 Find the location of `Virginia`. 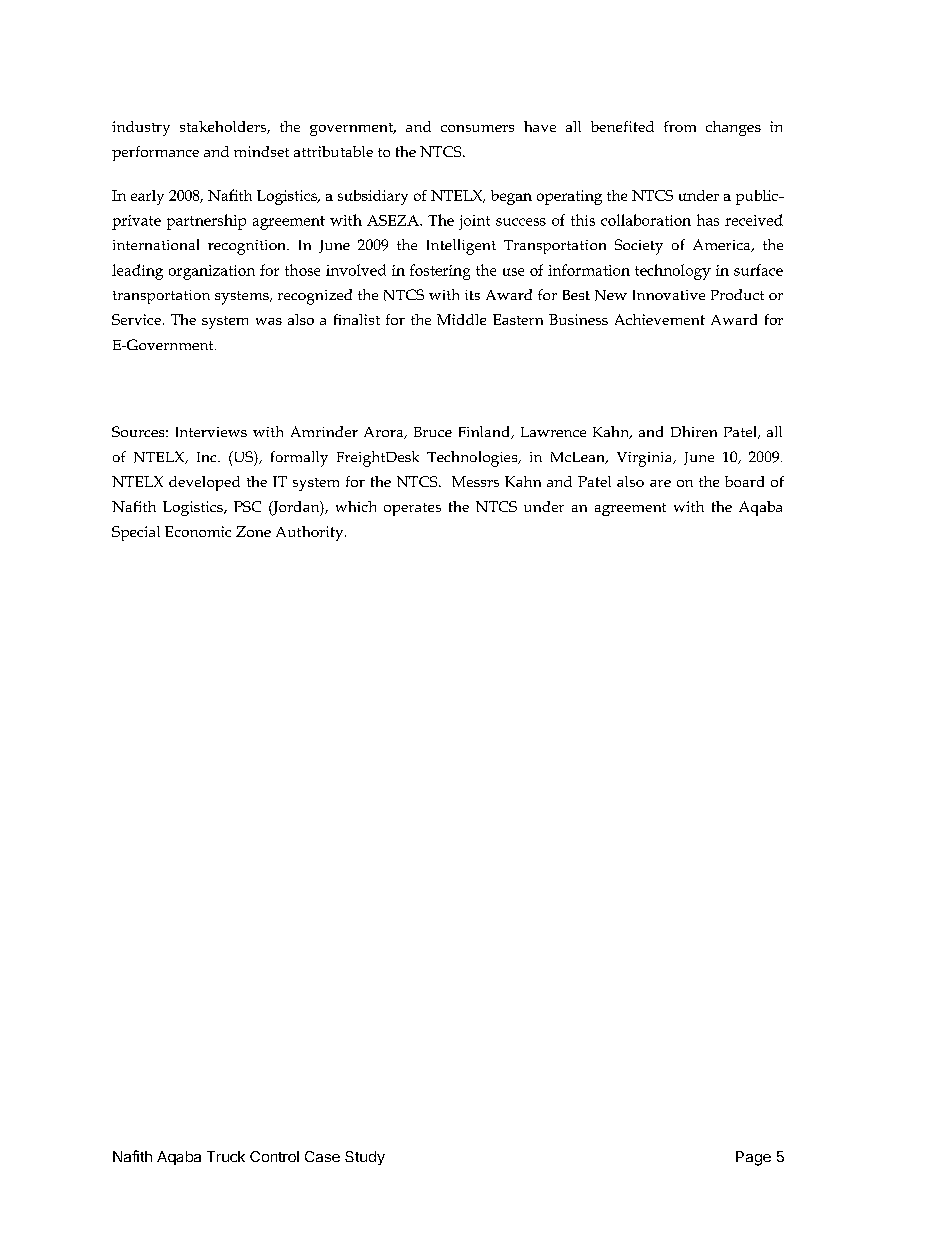

Virginia is located at coordinates (646, 459).
